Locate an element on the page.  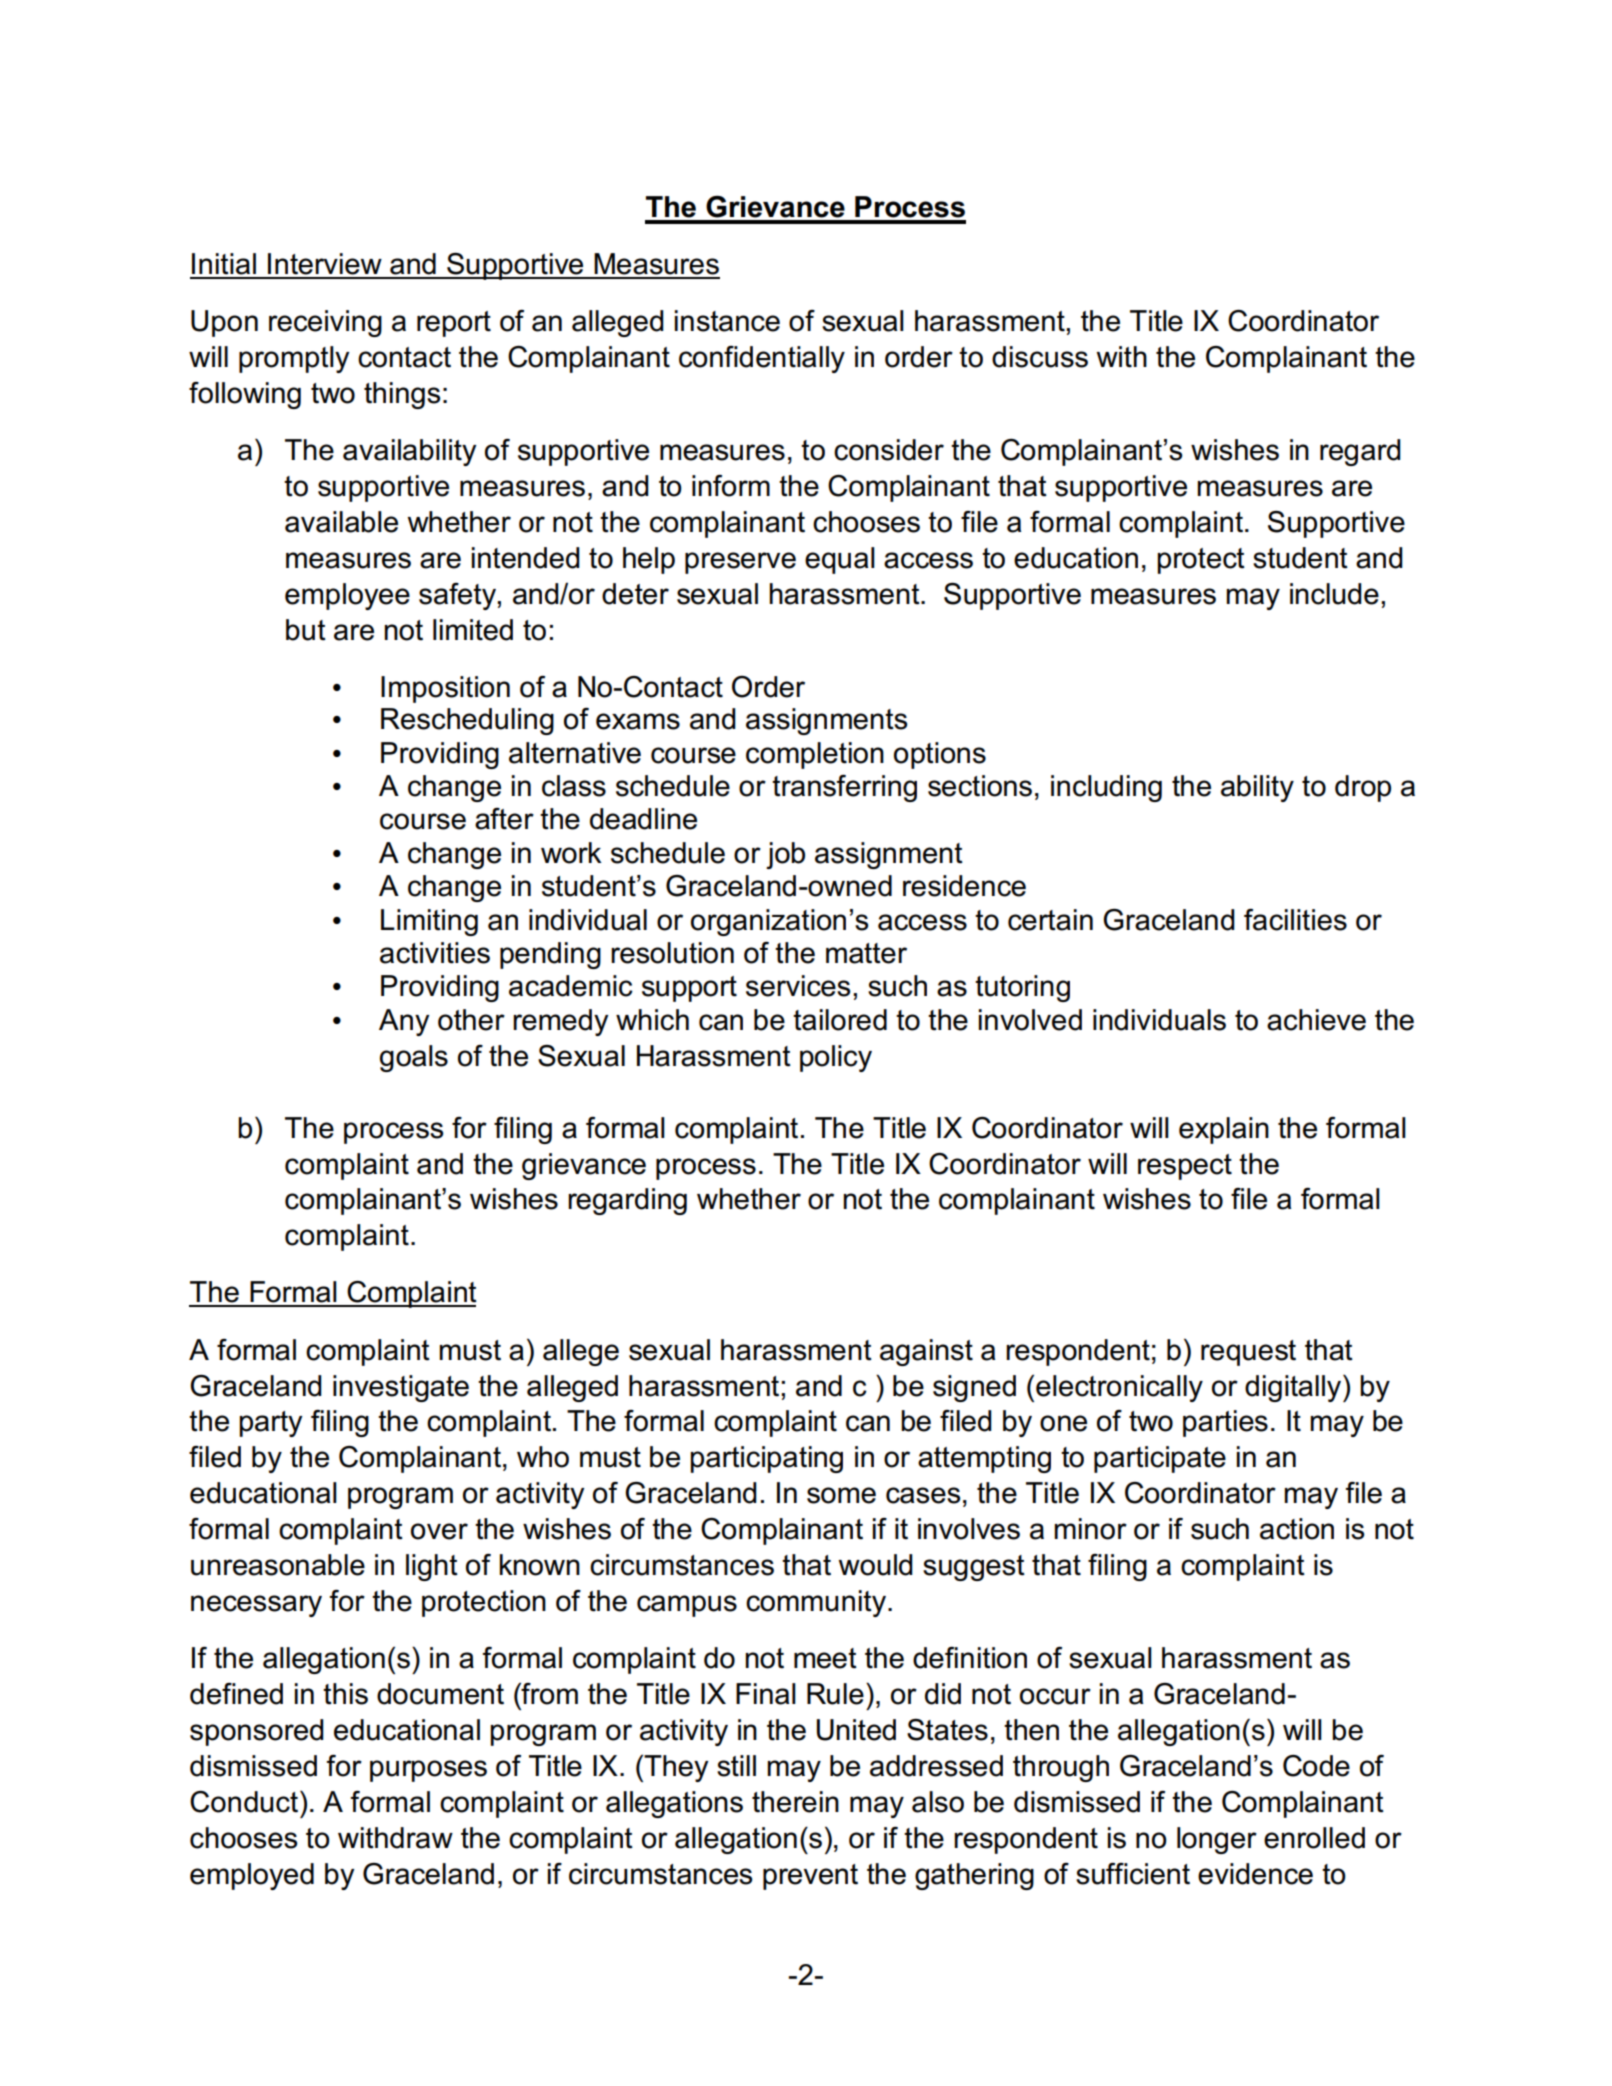
completion is located at coordinates (815, 755).
